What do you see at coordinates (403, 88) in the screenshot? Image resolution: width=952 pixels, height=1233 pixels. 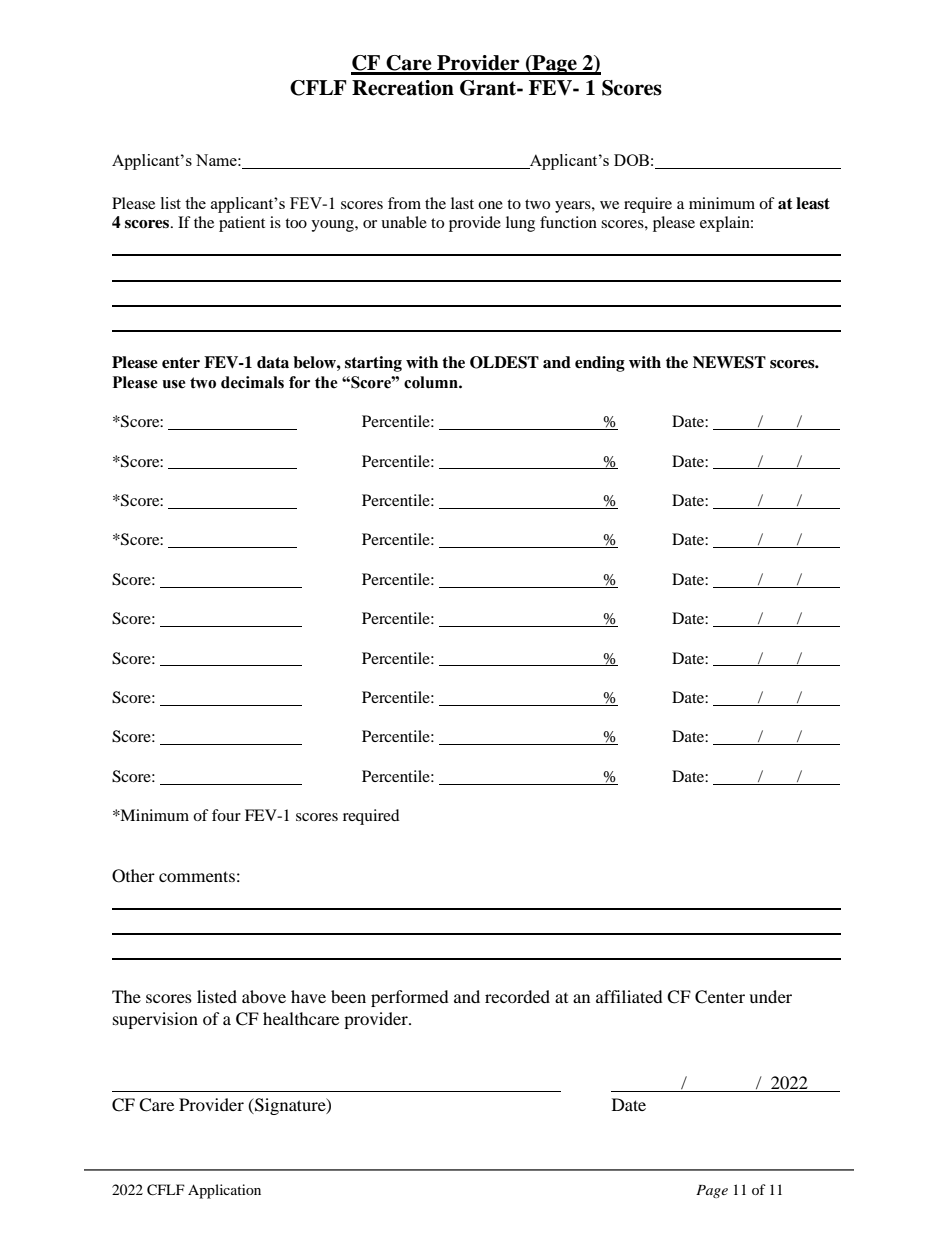 I see `Recreation` at bounding box center [403, 88].
